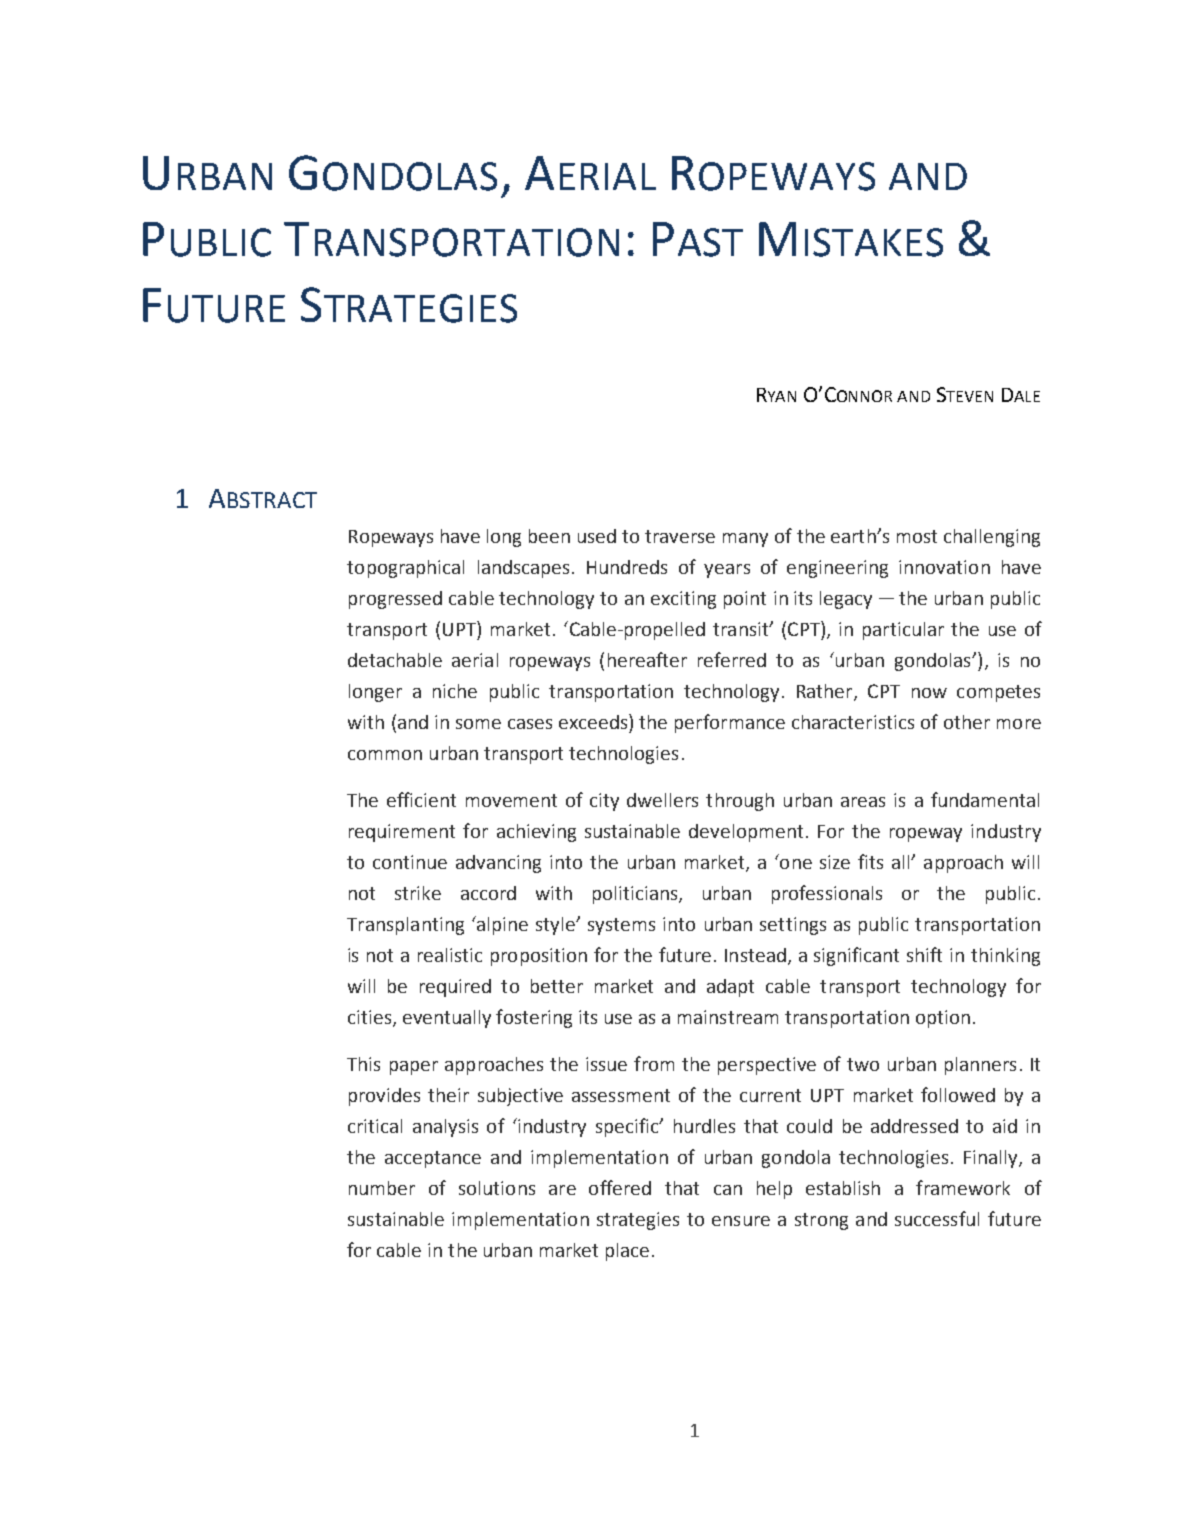 This screenshot has height=1527, width=1180. Describe the element at coordinates (421, 799) in the screenshot. I see `efficient` at that location.
